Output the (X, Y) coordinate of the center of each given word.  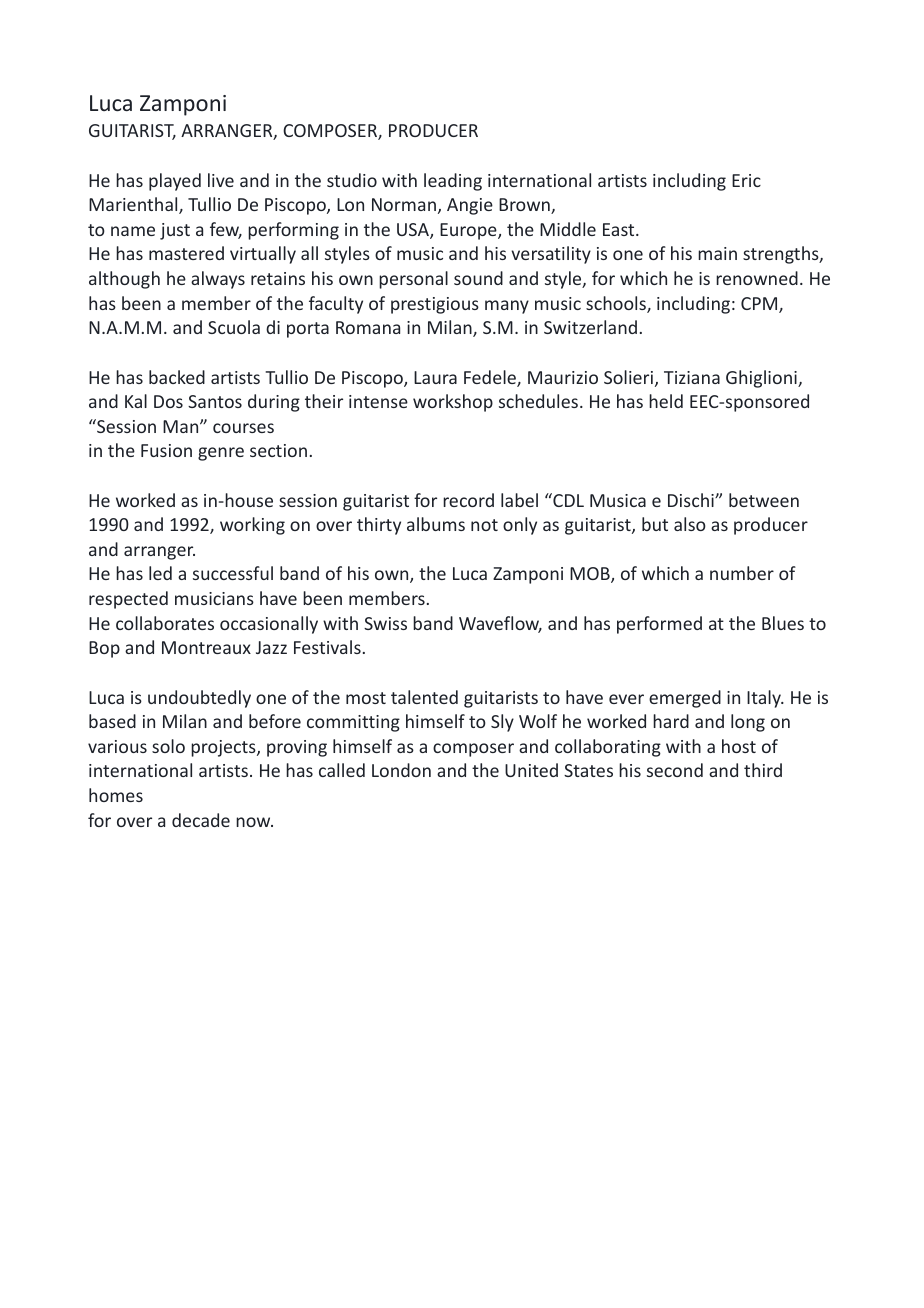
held (666, 401)
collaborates (165, 623)
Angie (470, 206)
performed (659, 625)
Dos (168, 401)
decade (201, 820)
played (175, 182)
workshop (453, 403)
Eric (746, 180)
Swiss (385, 623)
